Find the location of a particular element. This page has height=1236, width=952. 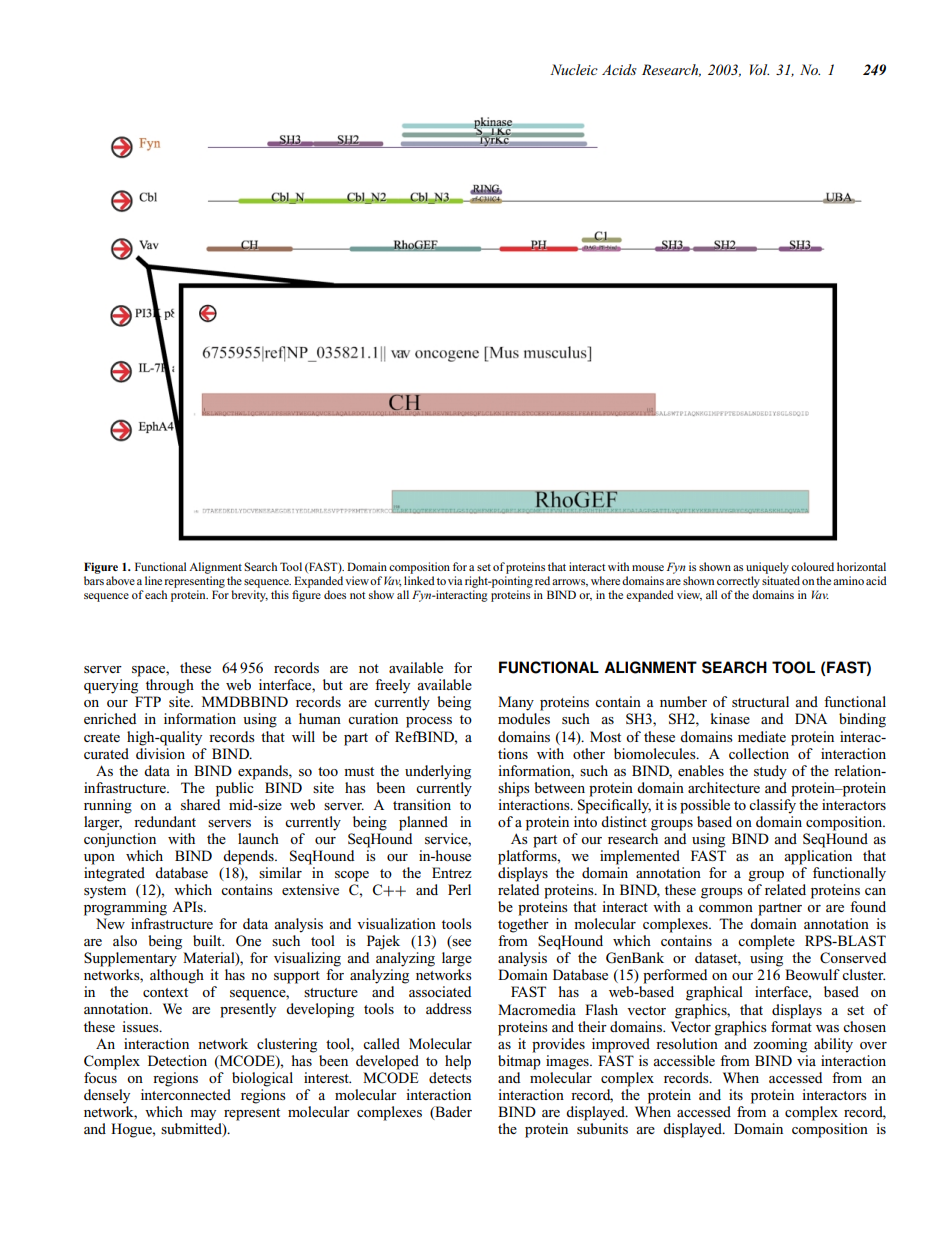

interconnected is located at coordinates (186, 1094).
